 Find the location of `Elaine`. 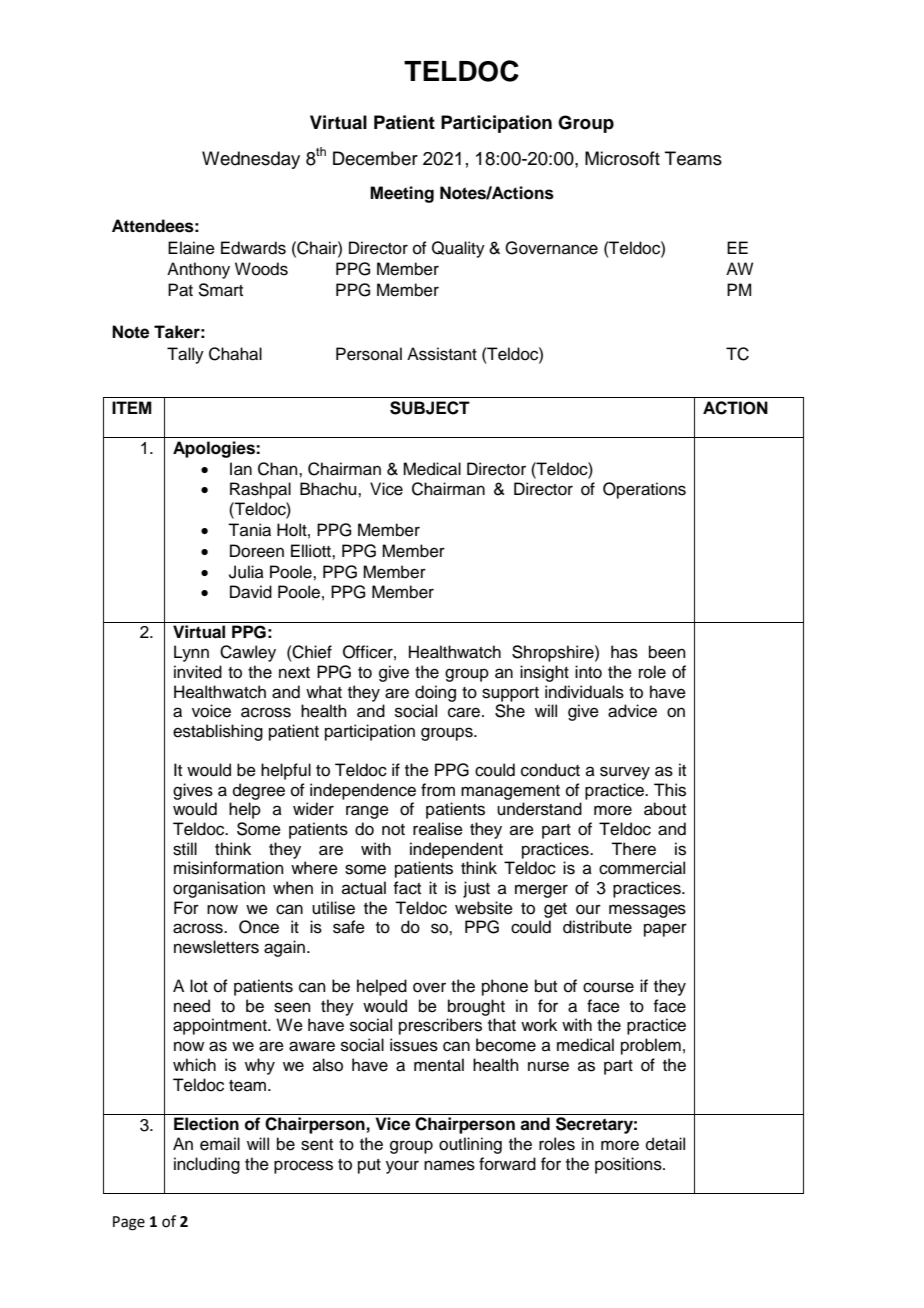

Elaine is located at coordinates (191, 248).
